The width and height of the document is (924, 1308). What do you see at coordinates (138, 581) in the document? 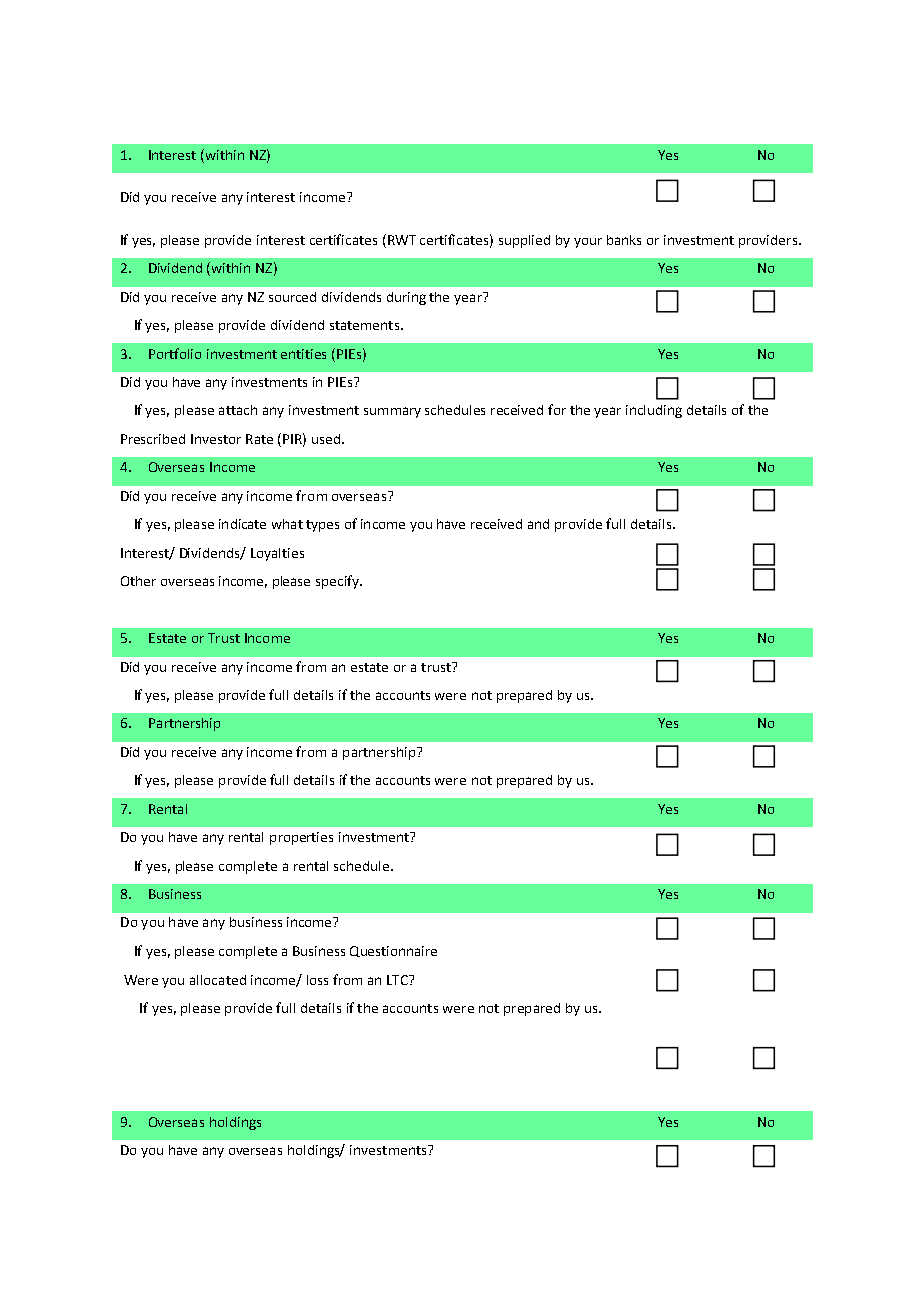
I see `Other` at bounding box center [138, 581].
